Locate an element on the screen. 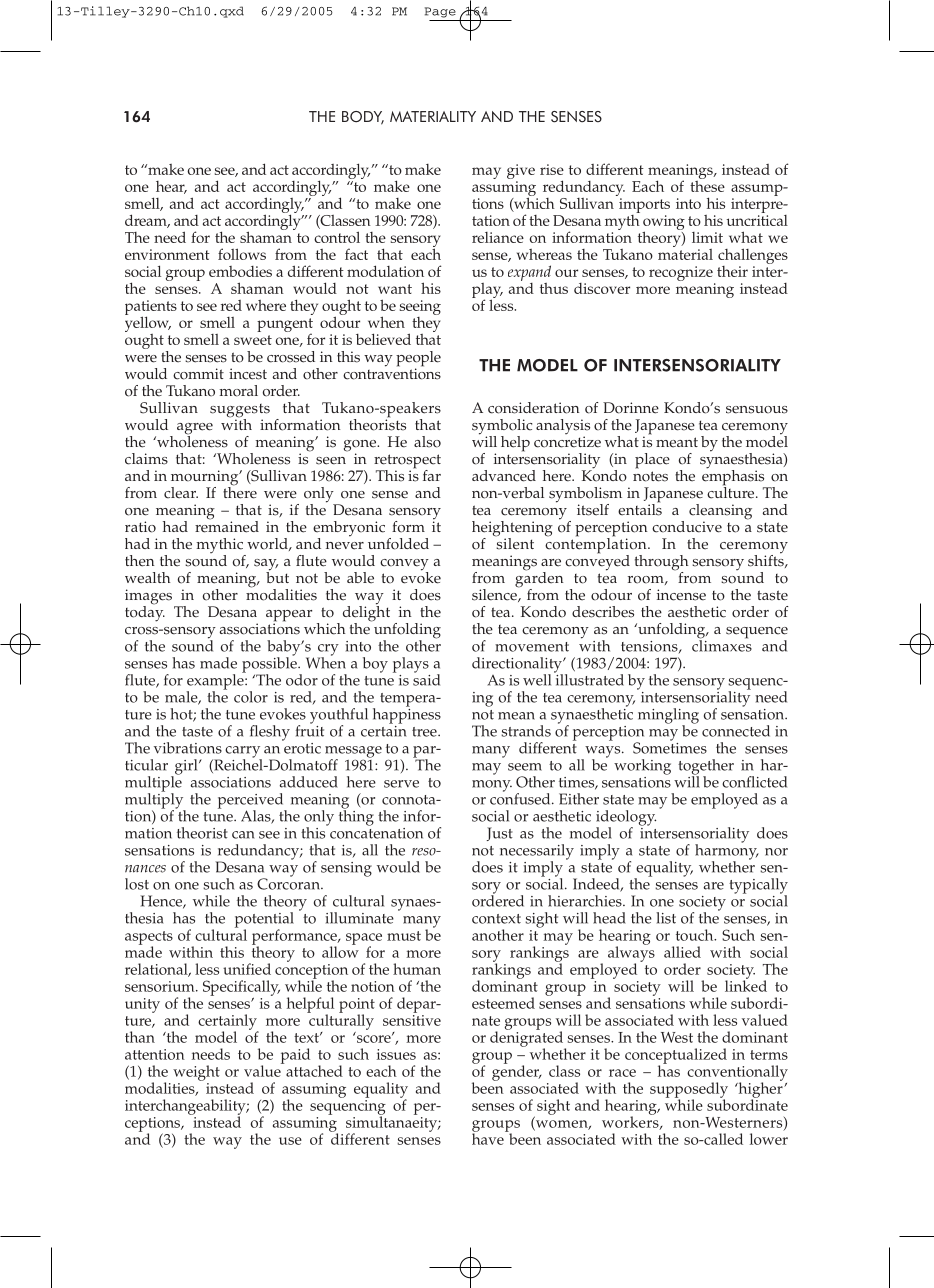 This screenshot has height=1288, width=934. say is located at coordinates (266, 566).
